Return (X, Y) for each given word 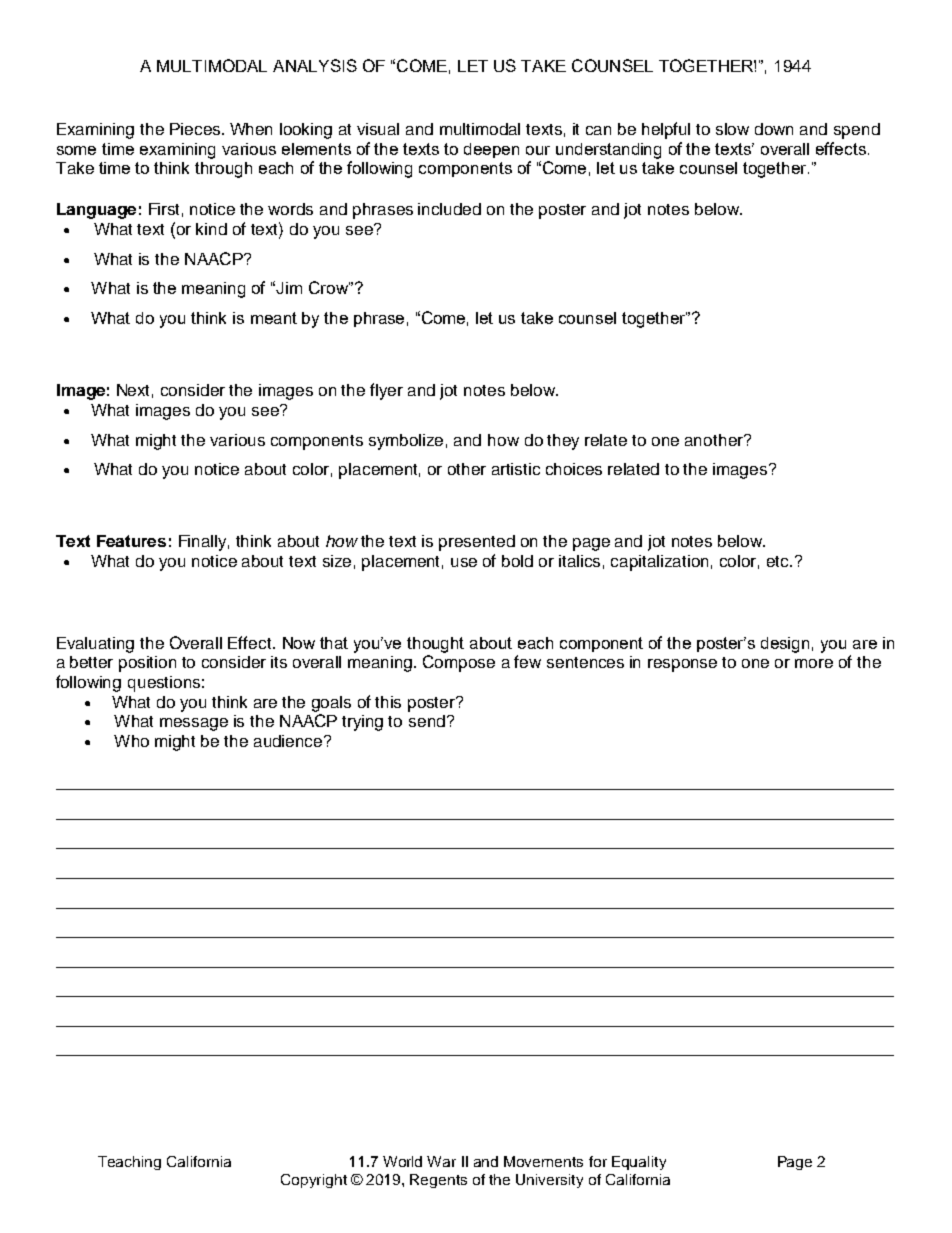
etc (779, 561)
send (427, 721)
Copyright (314, 1181)
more (814, 663)
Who (131, 741)
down (774, 129)
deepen (491, 150)
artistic (516, 469)
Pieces (195, 129)
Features (131, 541)
